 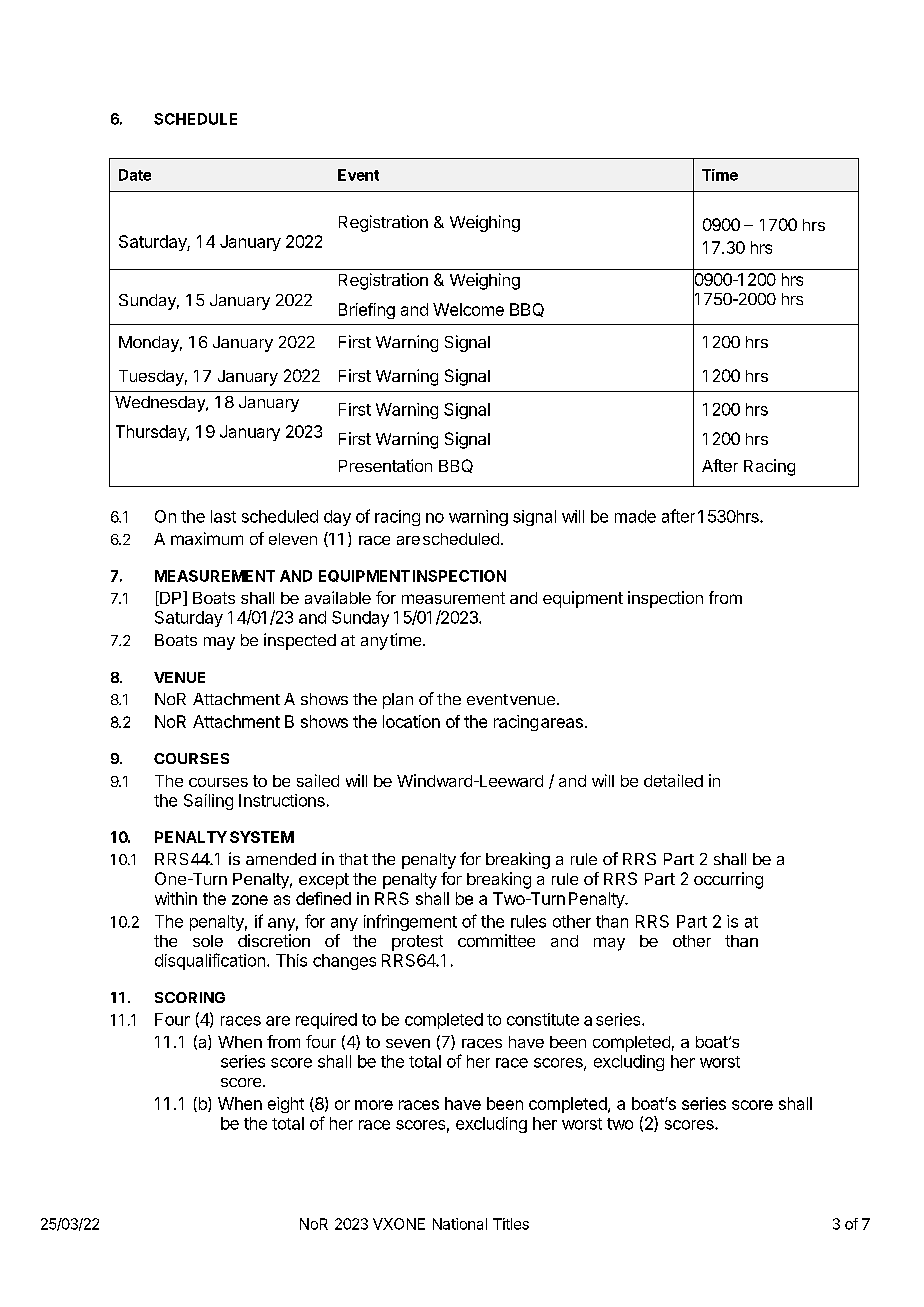 What do you see at coordinates (468, 309) in the screenshot?
I see `Welcome` at bounding box center [468, 309].
